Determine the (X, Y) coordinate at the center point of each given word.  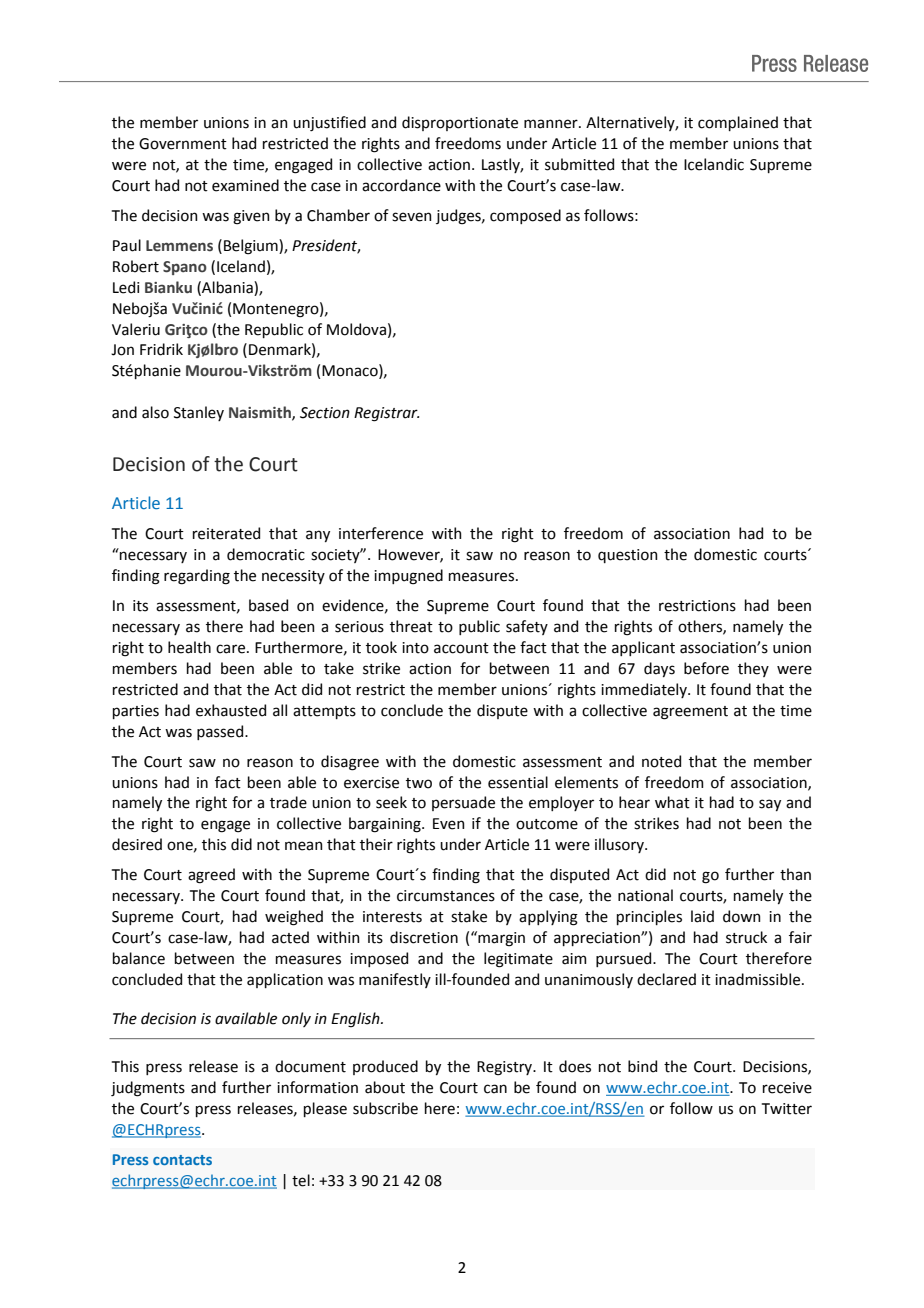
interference (381, 533)
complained (738, 123)
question (628, 556)
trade (288, 802)
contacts (182, 1160)
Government (183, 144)
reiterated (226, 533)
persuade (463, 803)
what (672, 802)
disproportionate (460, 123)
